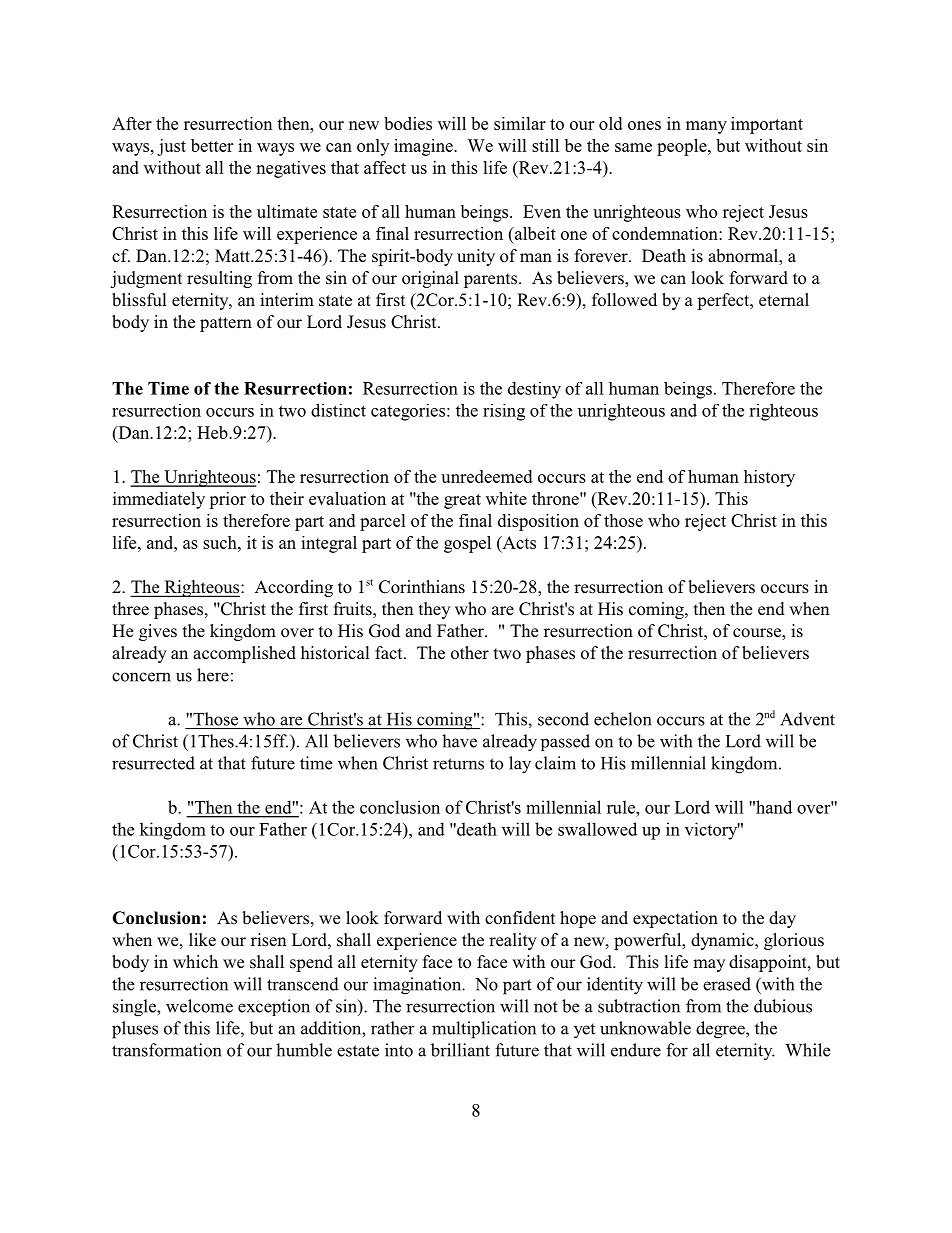 The height and width of the screenshot is (1233, 952). I want to click on better, so click(212, 145).
